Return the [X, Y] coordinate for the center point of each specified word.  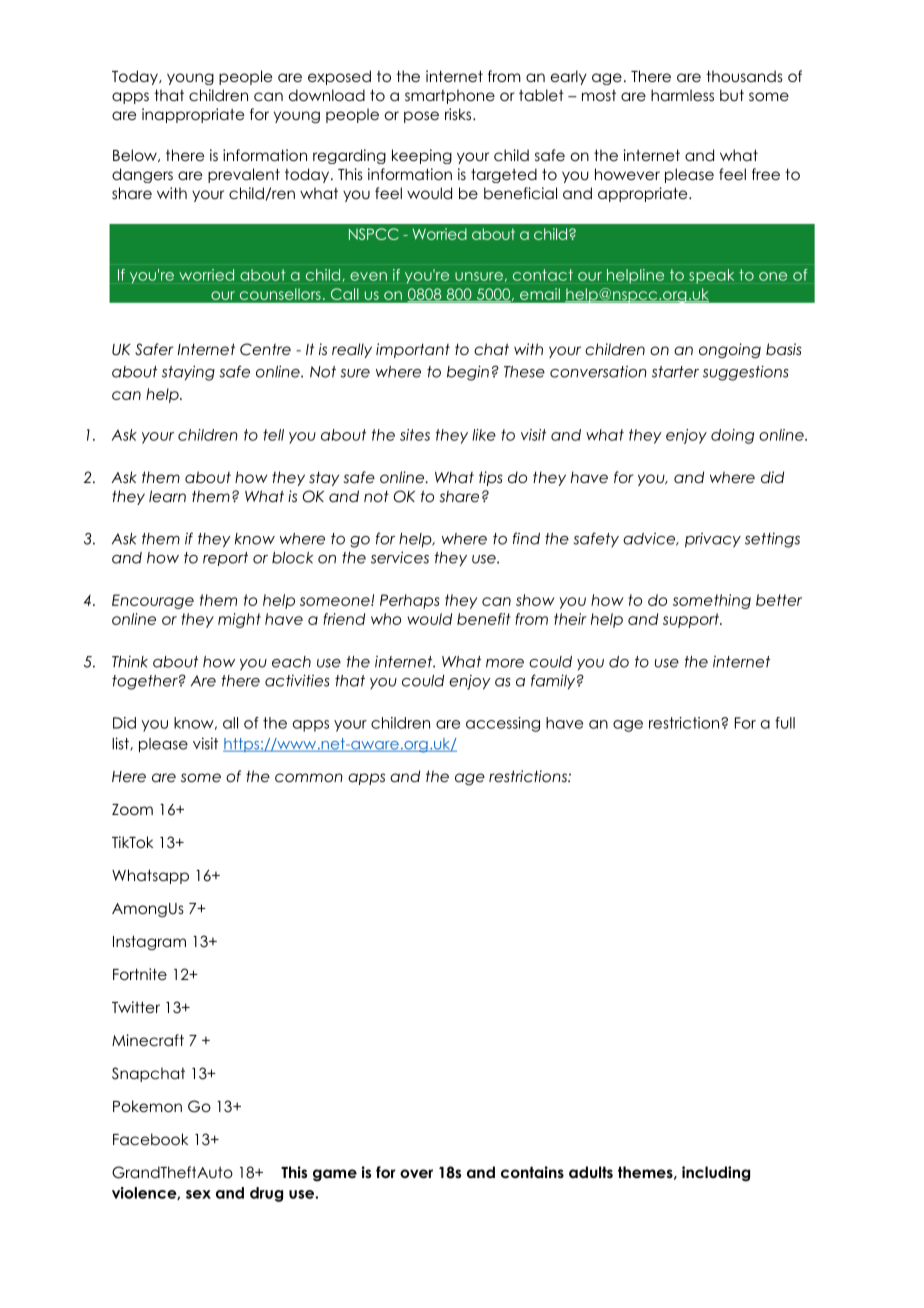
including [716, 1173]
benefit [484, 619]
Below [136, 155]
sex [198, 1194]
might [239, 620]
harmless [682, 95]
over [416, 1174]
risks [459, 114]
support [692, 620]
